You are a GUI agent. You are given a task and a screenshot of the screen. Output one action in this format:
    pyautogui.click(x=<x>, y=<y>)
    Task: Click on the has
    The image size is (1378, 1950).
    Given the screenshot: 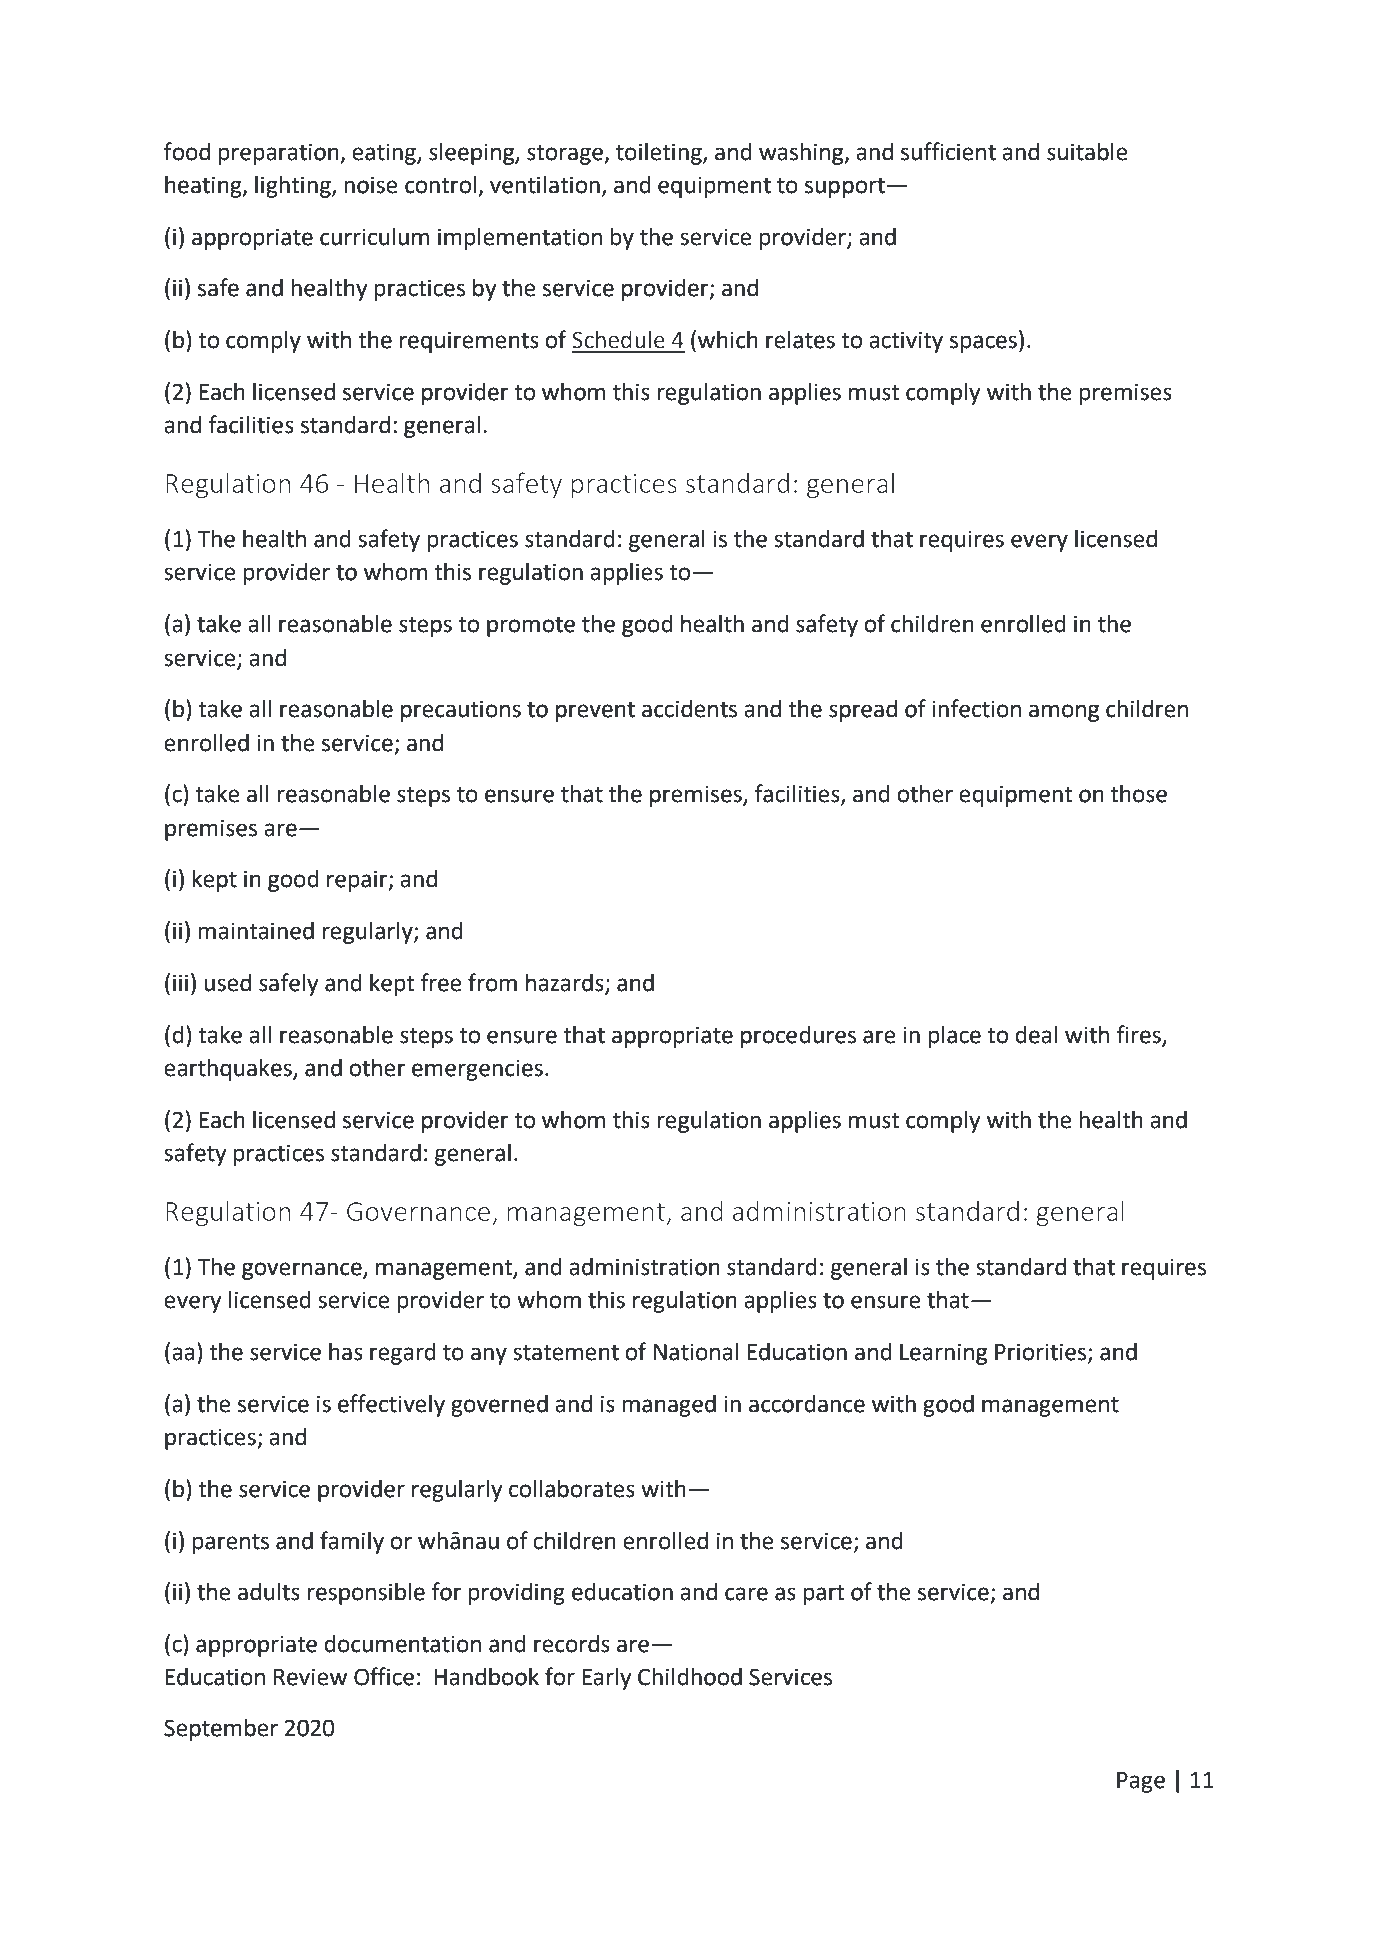 What is the action you would take?
    pyautogui.click(x=346, y=1352)
